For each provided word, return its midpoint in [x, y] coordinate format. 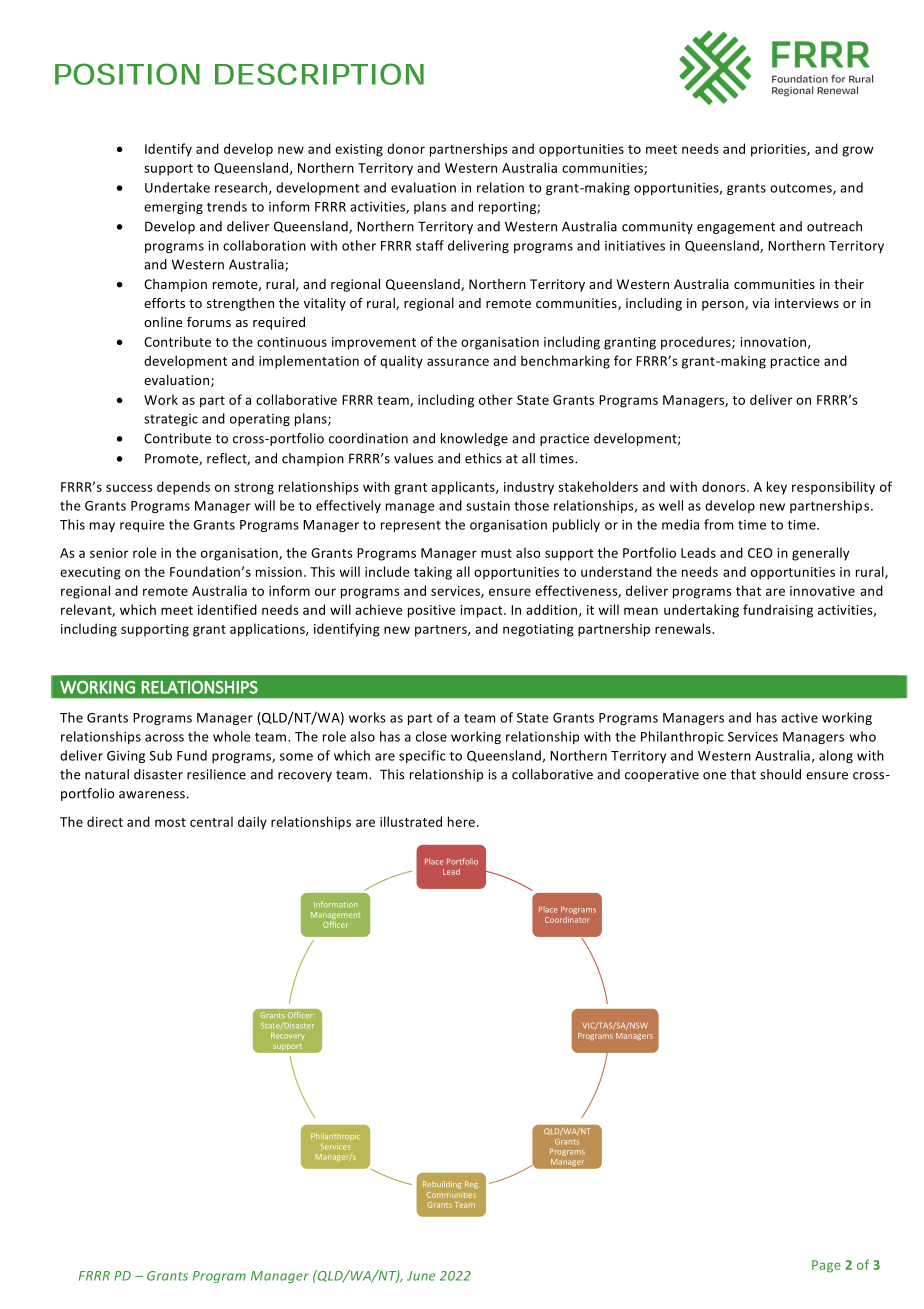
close [431, 736]
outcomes [802, 189]
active [799, 718]
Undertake [177, 187]
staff [430, 245]
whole [232, 736]
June [421, 1276]
